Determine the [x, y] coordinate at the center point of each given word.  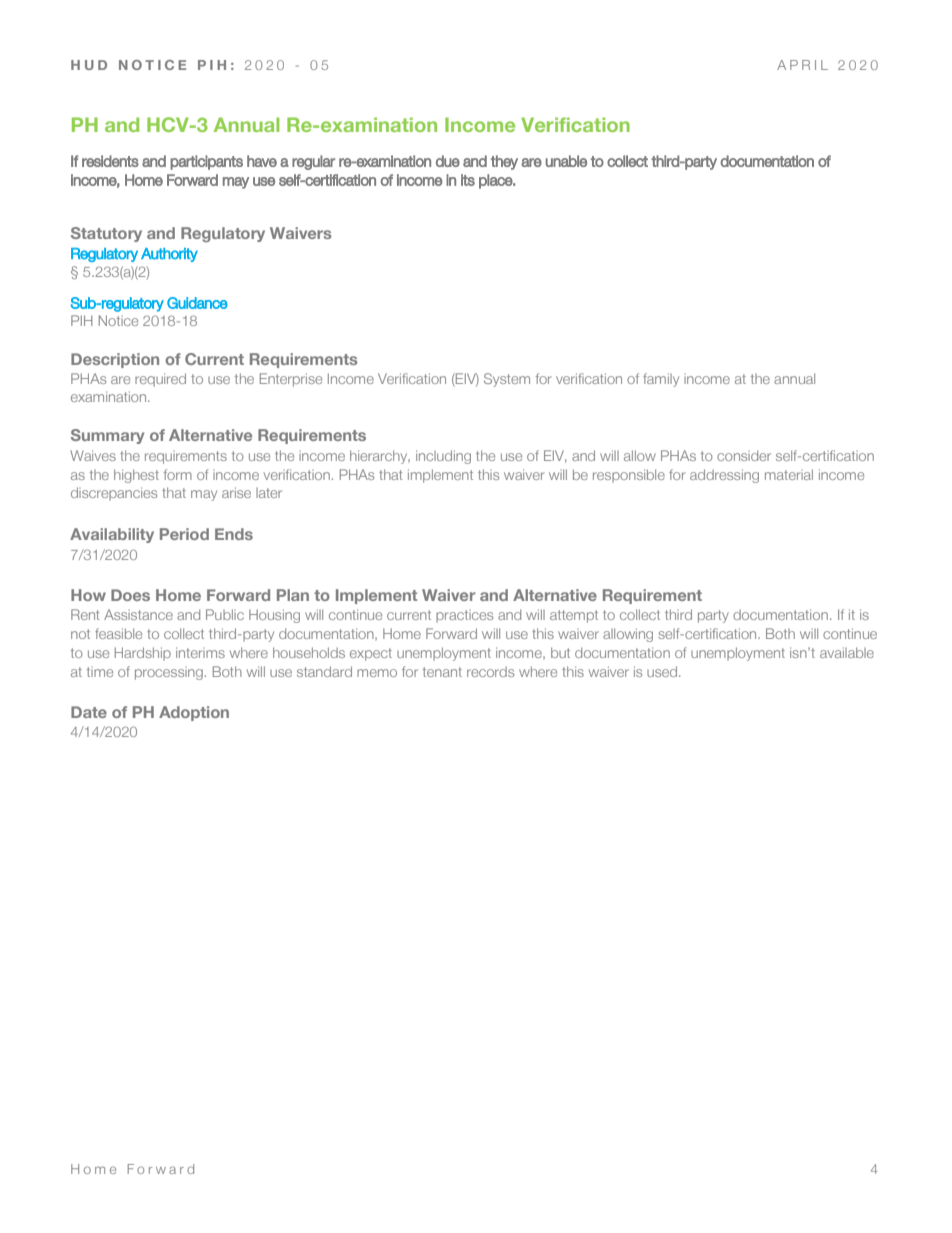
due [448, 161]
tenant [442, 672]
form [177, 474]
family [661, 380]
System [507, 380]
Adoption [194, 713]
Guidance [197, 303]
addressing [724, 476]
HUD [89, 65]
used [663, 671]
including [443, 457]
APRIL [802, 65]
